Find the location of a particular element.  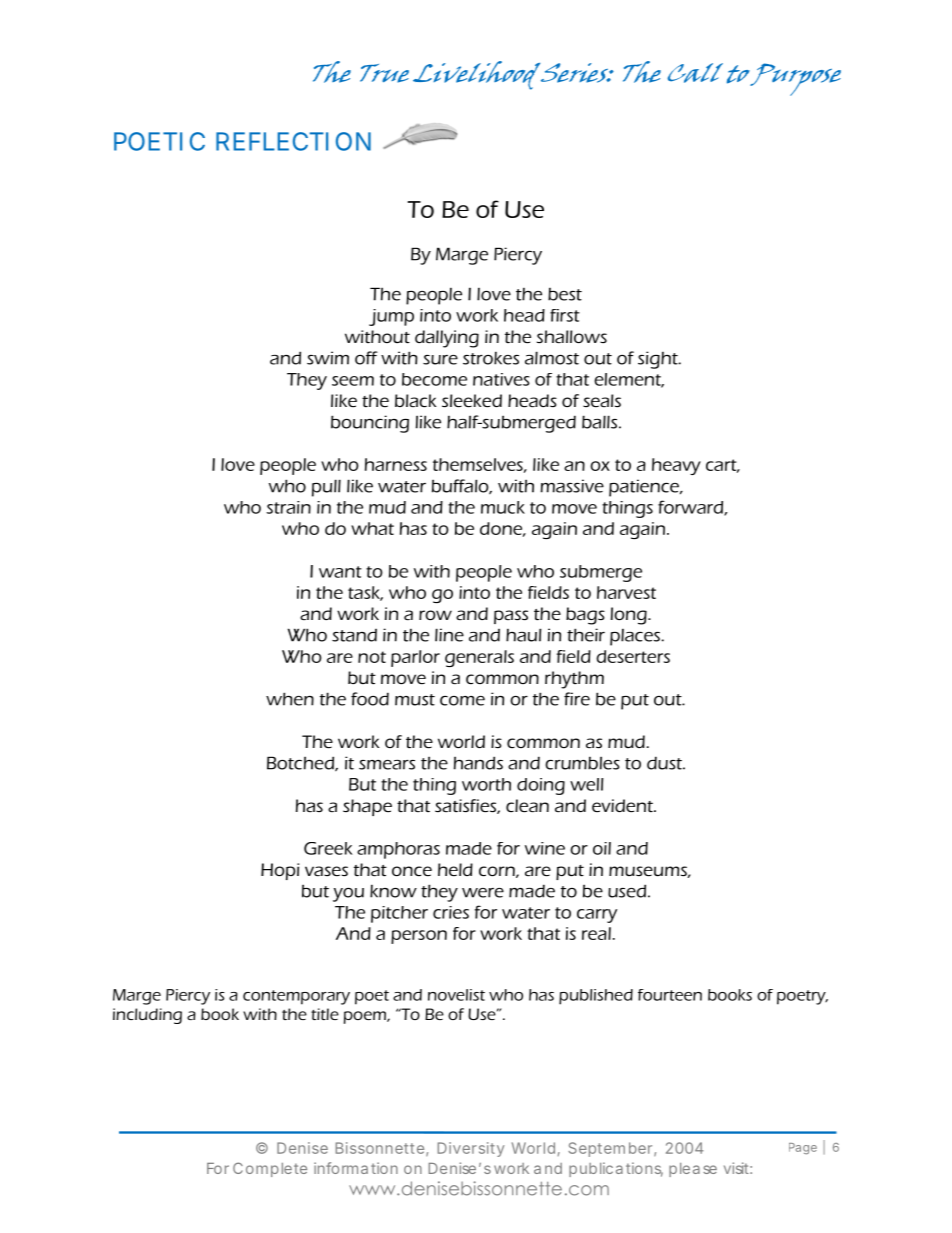

first is located at coordinates (565, 315).
